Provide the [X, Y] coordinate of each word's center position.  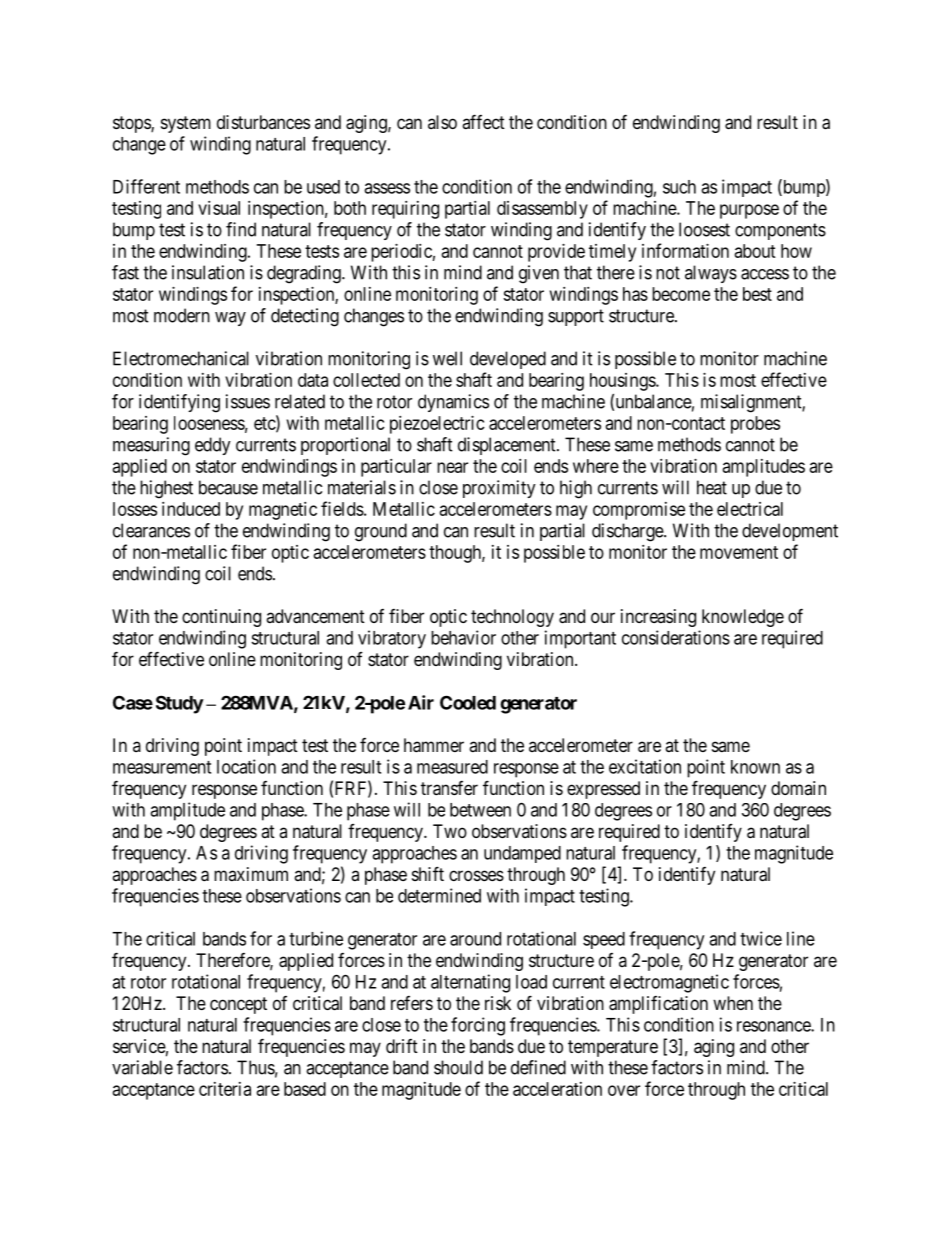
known [755, 767]
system [186, 124]
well [447, 358]
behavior [463, 637]
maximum [251, 874]
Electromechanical [181, 358]
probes [755, 425]
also [442, 122]
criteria [225, 1089]
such [679, 187]
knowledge [743, 618]
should [458, 1067]
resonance [774, 1026]
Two [450, 831]
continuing [221, 618]
